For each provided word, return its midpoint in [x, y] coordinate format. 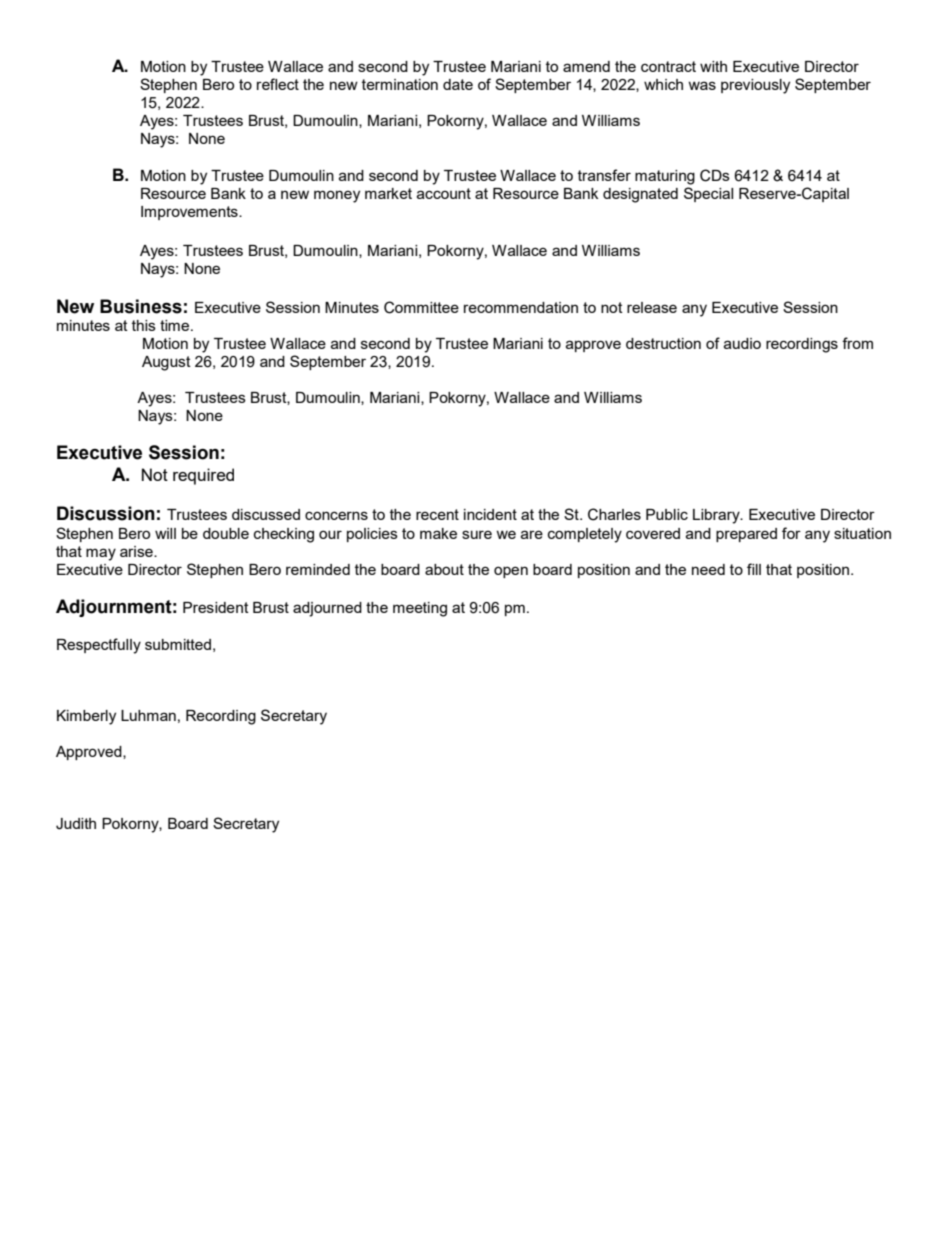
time [176, 325]
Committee [421, 307]
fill [754, 569]
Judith [76, 824]
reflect [278, 84]
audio [742, 343]
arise [137, 551]
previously [755, 86]
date [458, 84]
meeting [420, 609]
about [444, 569]
